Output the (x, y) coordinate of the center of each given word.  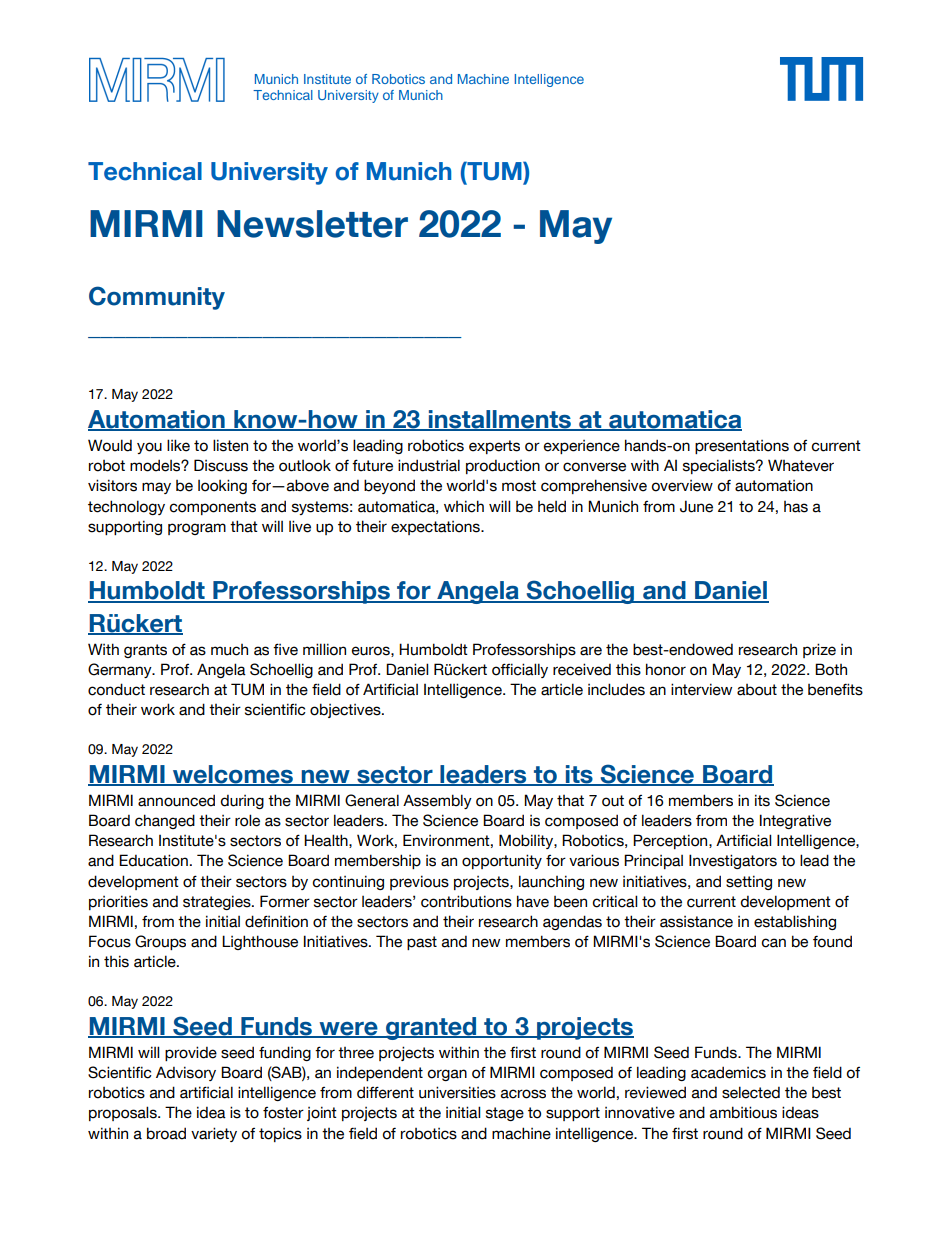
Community (157, 298)
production (503, 467)
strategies (218, 902)
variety (214, 1134)
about (757, 690)
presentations (742, 447)
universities (457, 1092)
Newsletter (312, 224)
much (229, 650)
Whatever (801, 465)
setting (749, 882)
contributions (466, 901)
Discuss (221, 465)
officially (520, 670)
